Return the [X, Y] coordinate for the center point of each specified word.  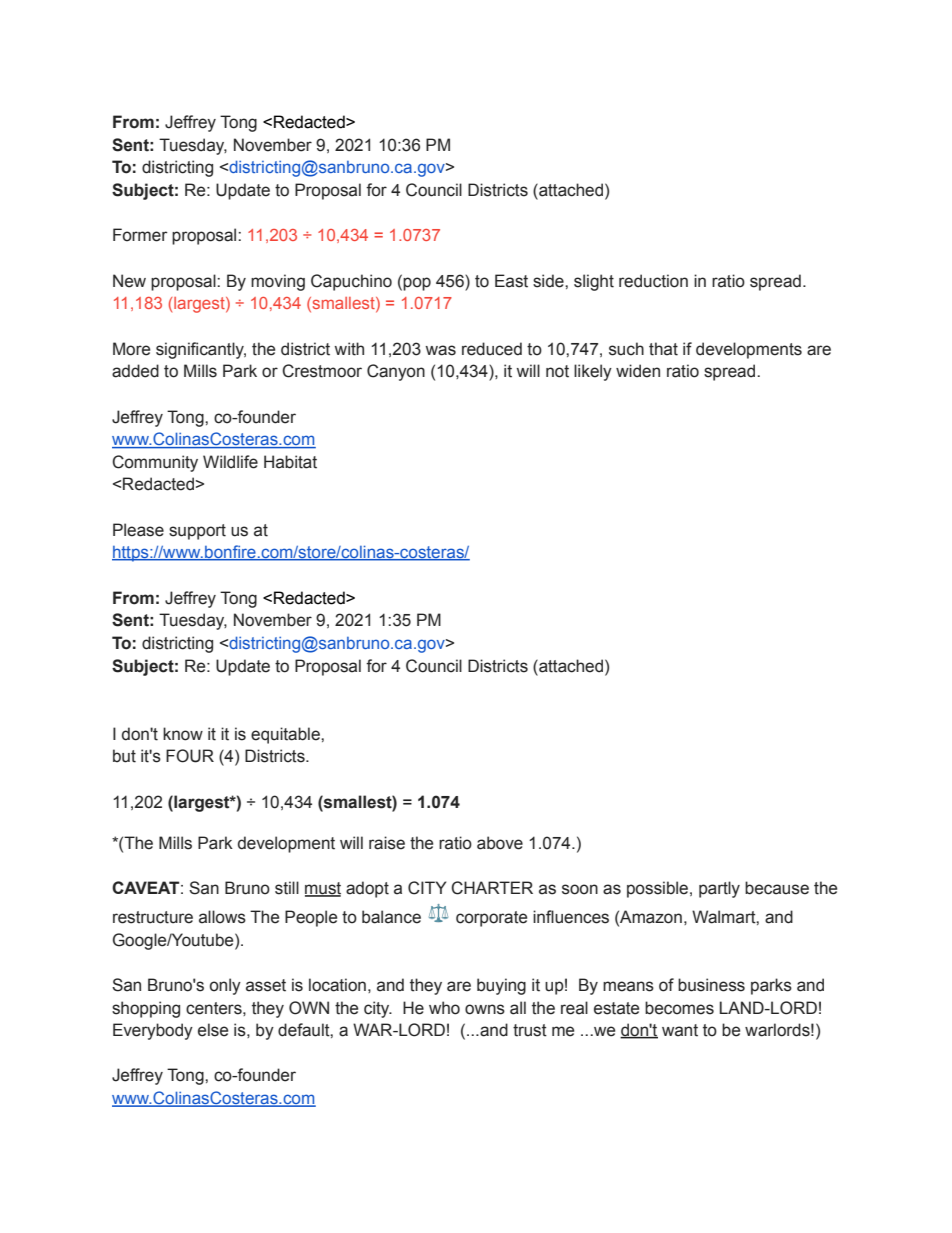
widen [638, 371]
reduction [653, 281]
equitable [286, 735]
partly [719, 889]
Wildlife [230, 462]
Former [140, 235]
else [213, 1030]
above [500, 843]
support [197, 532]
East [511, 281]
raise [387, 843]
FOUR [190, 756]
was [440, 350]
